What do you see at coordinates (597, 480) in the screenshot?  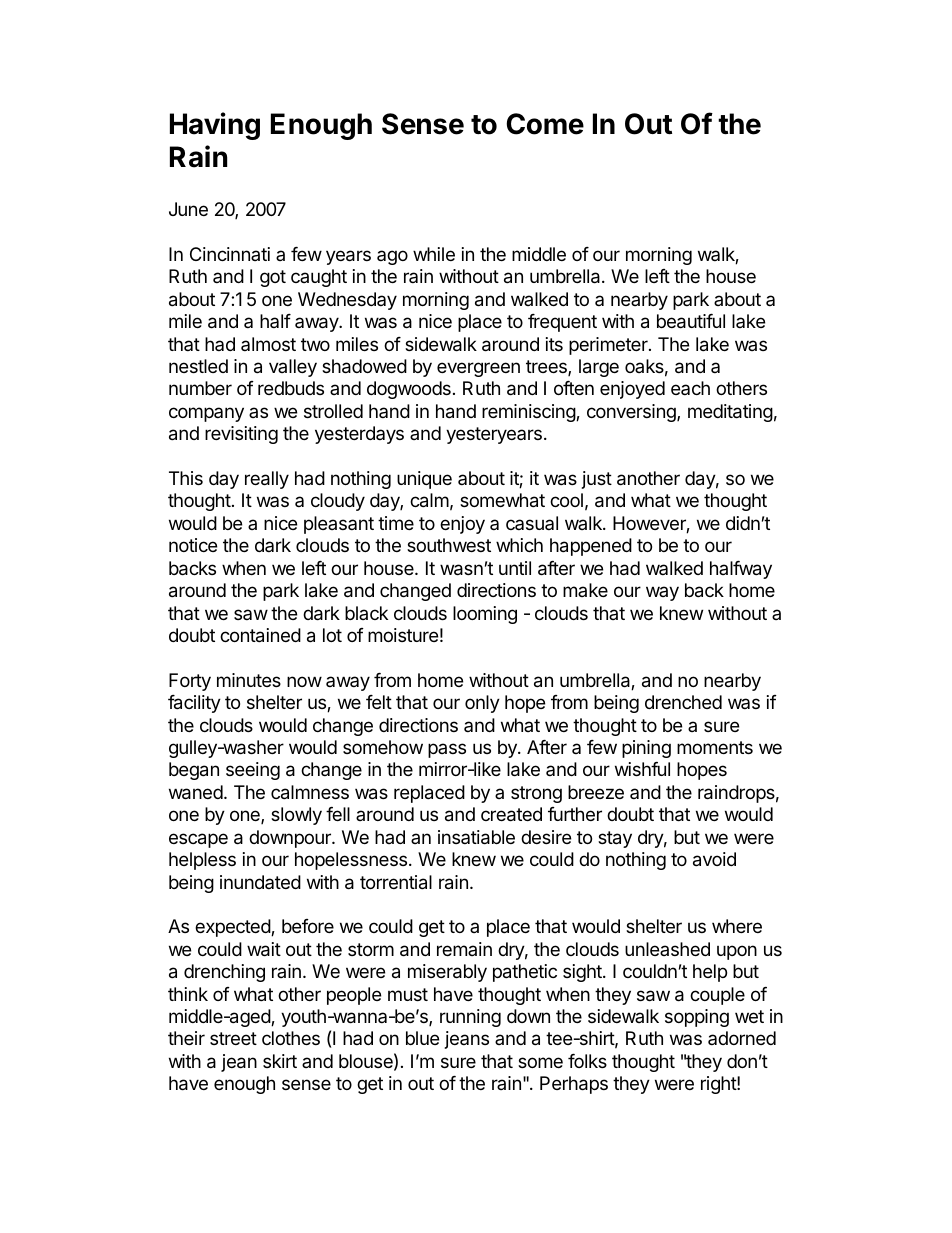 I see `just` at bounding box center [597, 480].
